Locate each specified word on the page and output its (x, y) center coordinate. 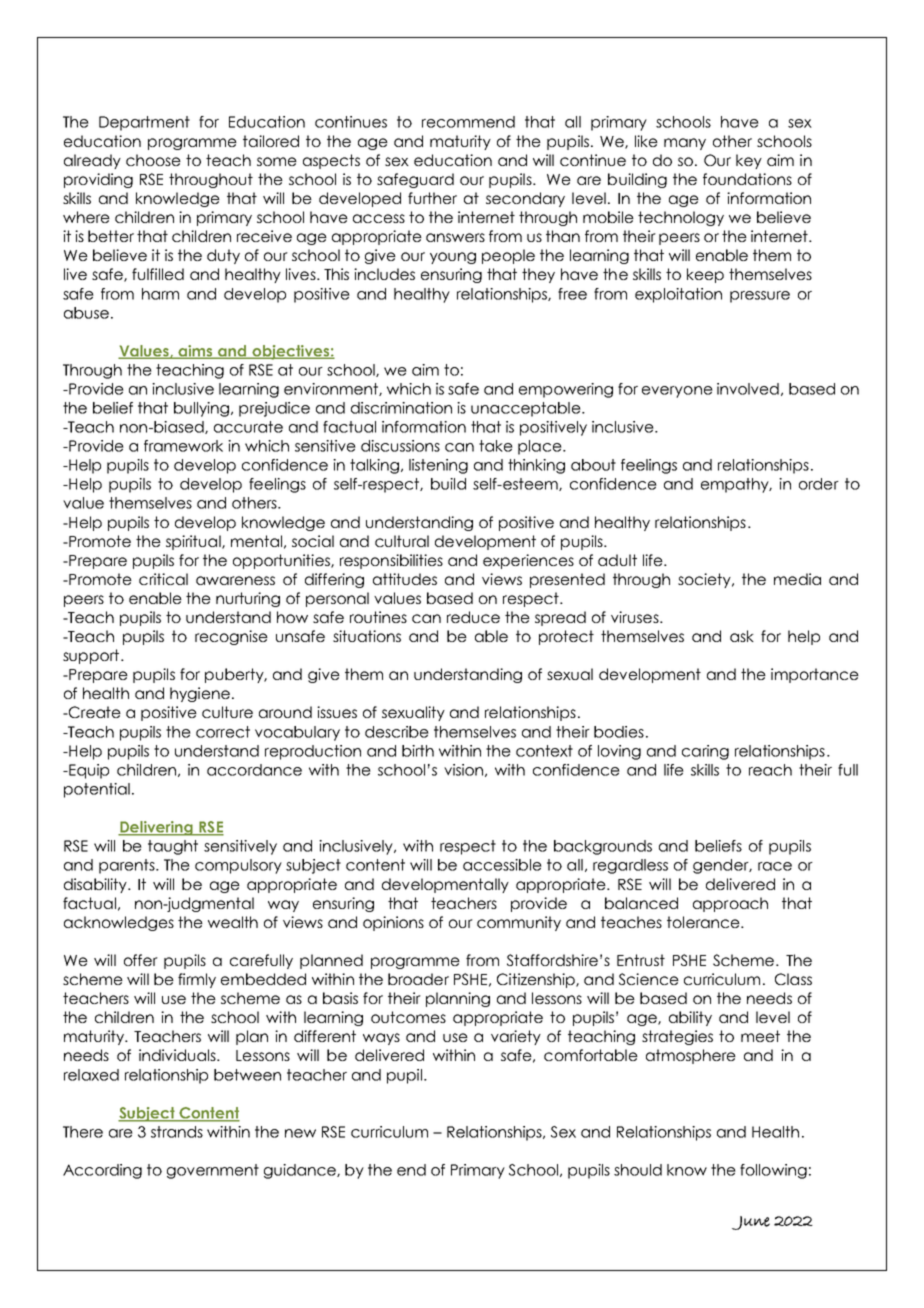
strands (177, 1132)
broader (418, 979)
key (749, 161)
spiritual (194, 542)
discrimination (401, 408)
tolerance (704, 922)
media (797, 579)
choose (153, 160)
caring (705, 752)
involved (748, 389)
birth (418, 751)
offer (141, 960)
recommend (468, 122)
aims (195, 352)
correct (223, 732)
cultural (402, 541)
